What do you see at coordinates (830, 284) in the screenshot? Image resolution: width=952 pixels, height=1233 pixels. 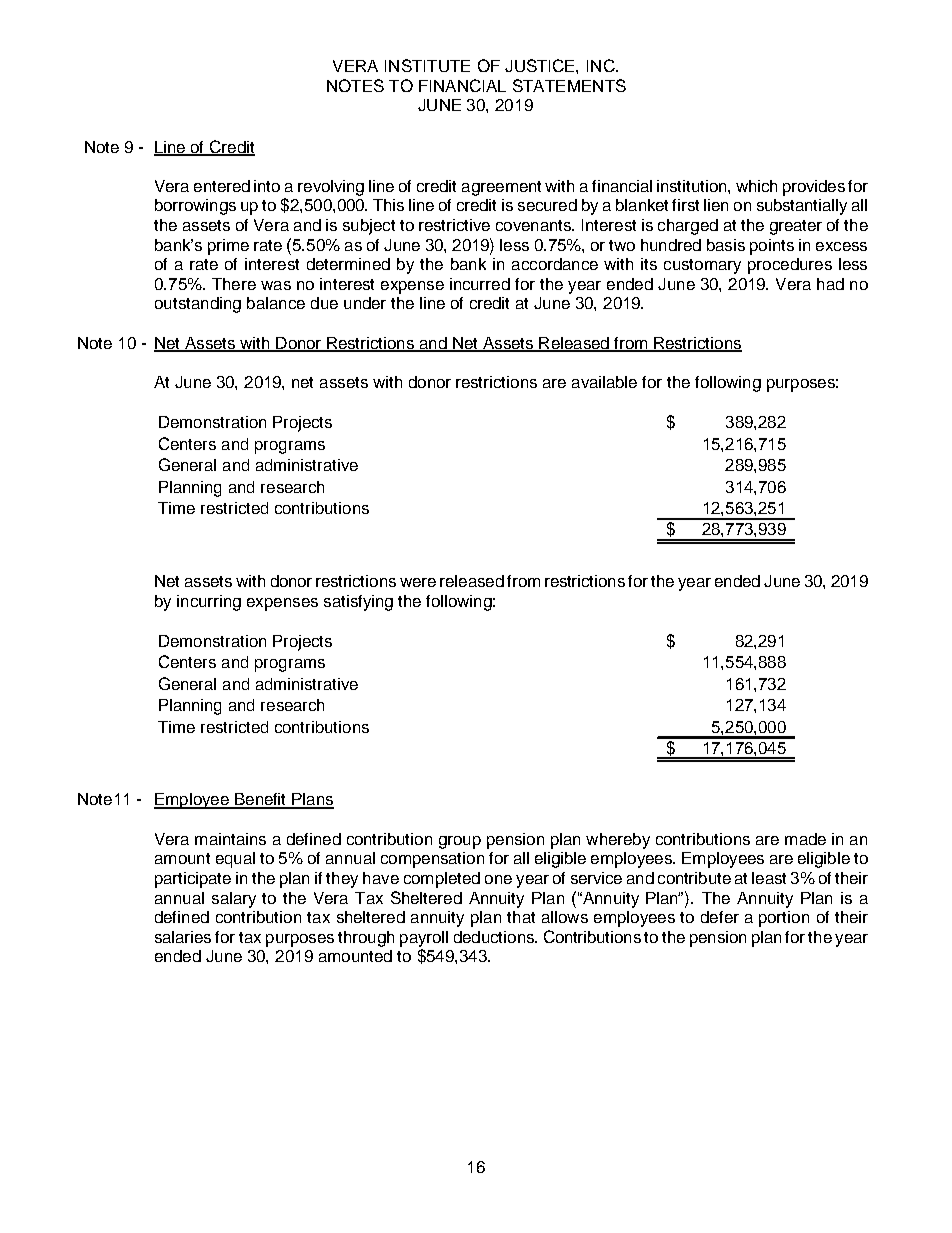 I see `had` at bounding box center [830, 284].
